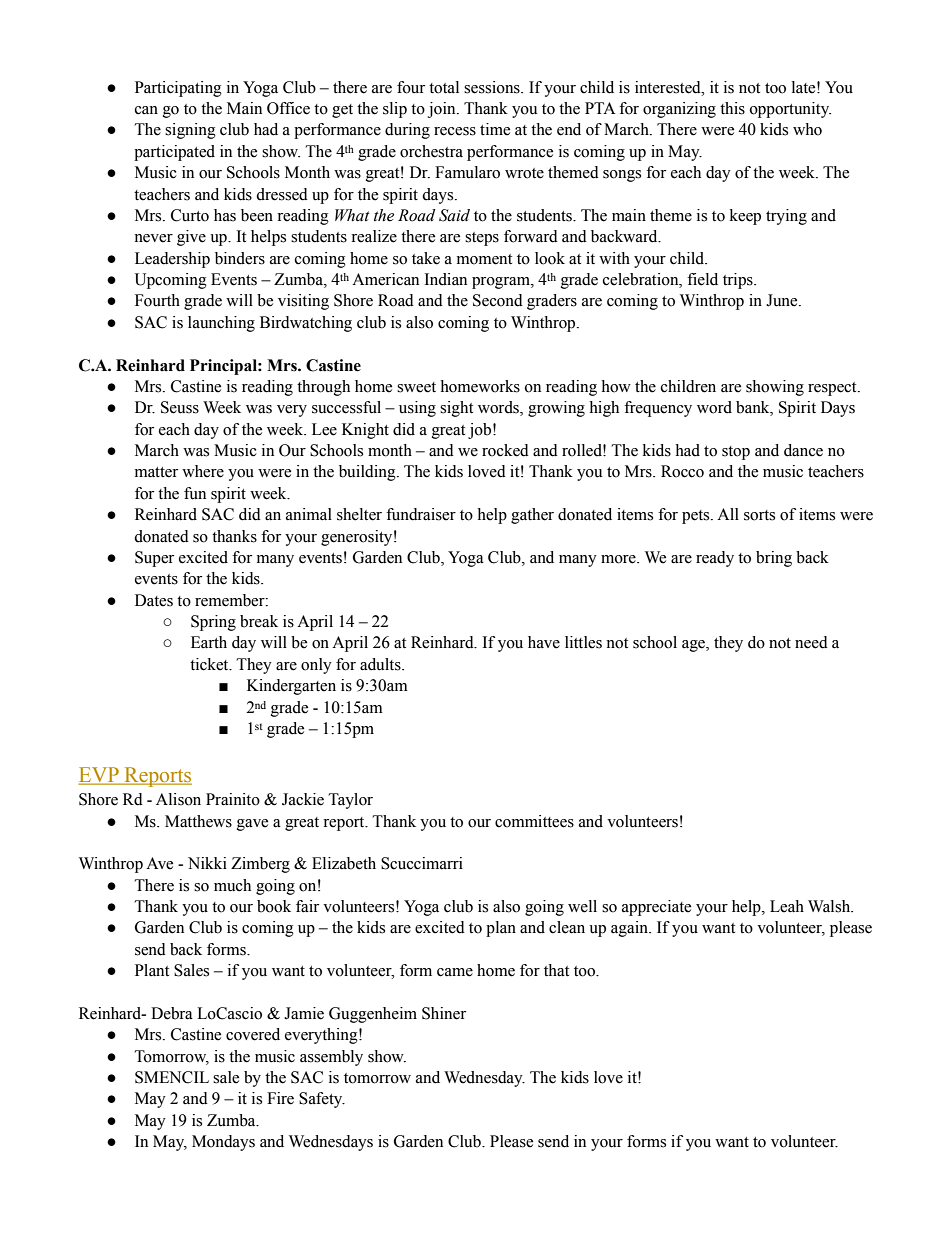  I want to click on this, so click(732, 108).
